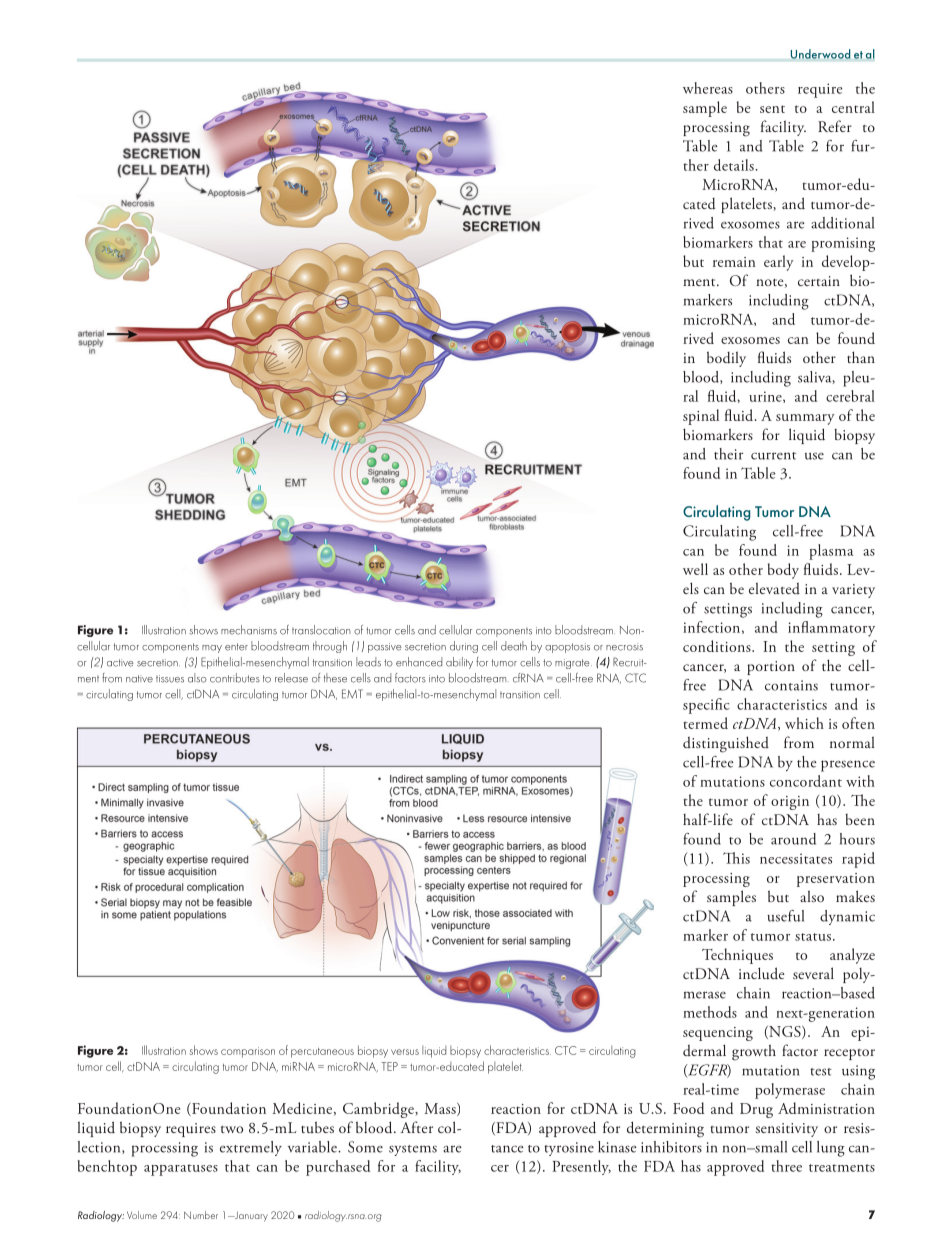 The image size is (952, 1256). I want to click on whereas, so click(708, 88).
